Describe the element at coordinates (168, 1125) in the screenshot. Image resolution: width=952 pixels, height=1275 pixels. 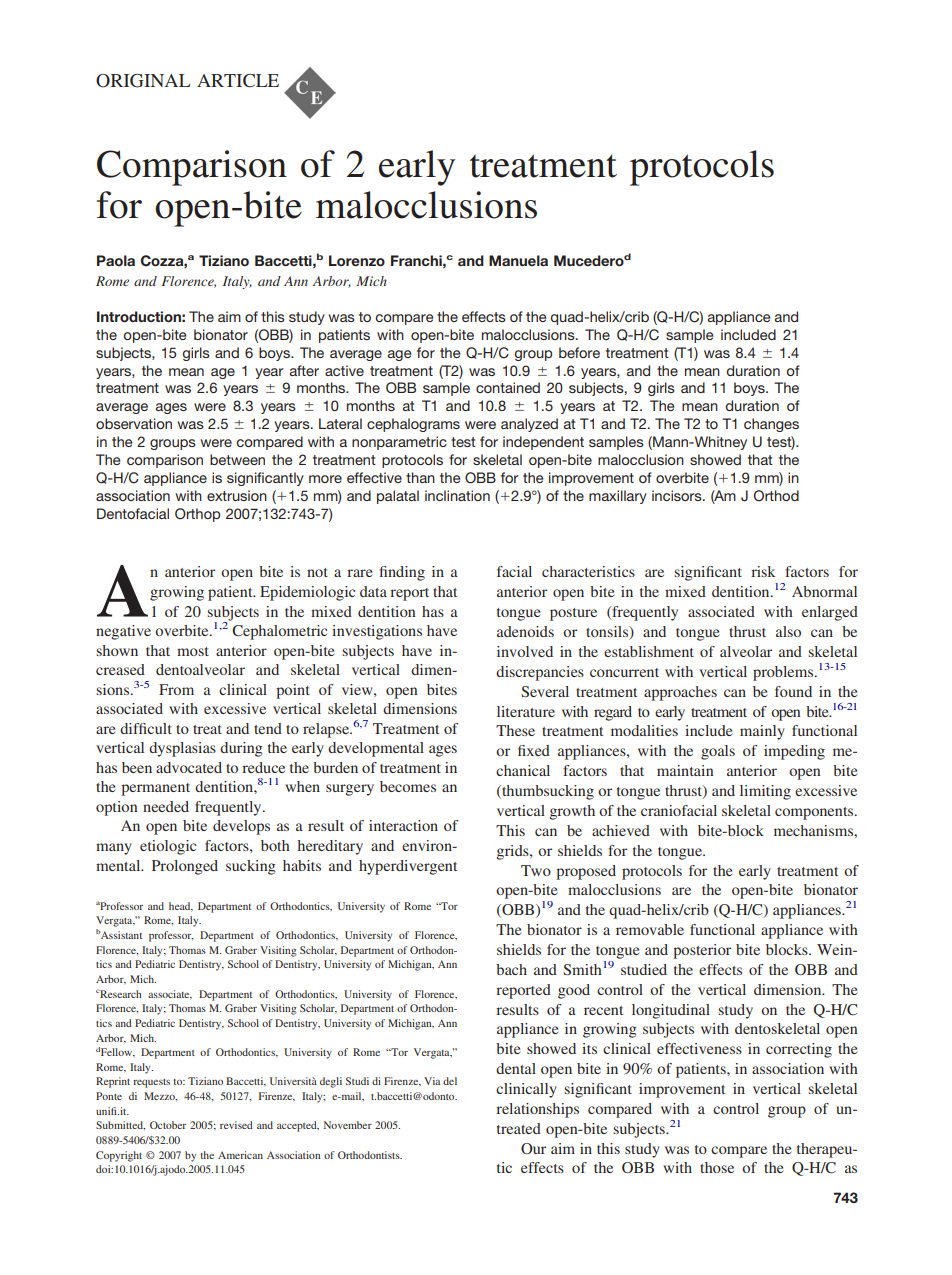
I see `October` at that location.
